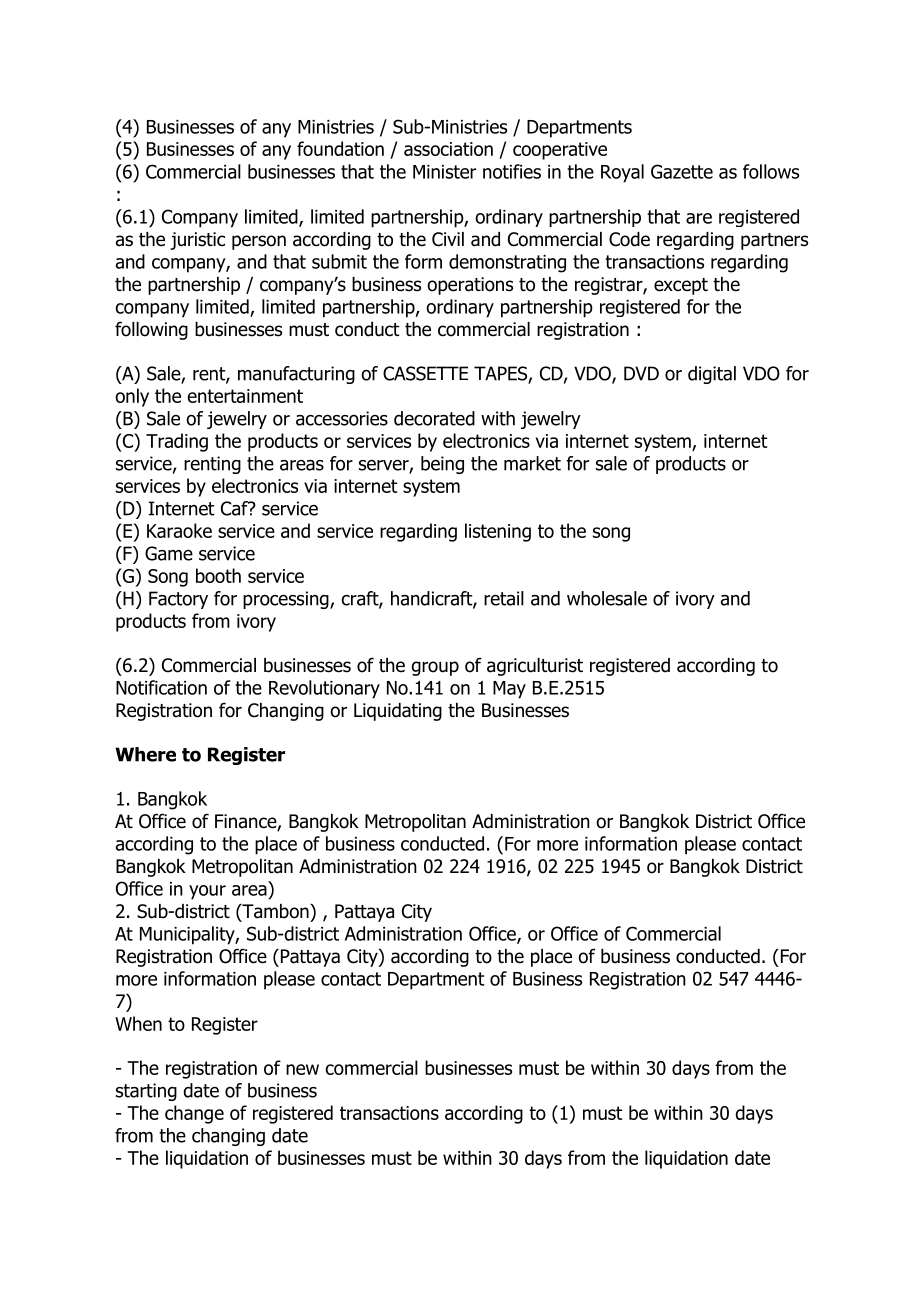  What do you see at coordinates (302, 1069) in the screenshot?
I see `new` at bounding box center [302, 1069].
